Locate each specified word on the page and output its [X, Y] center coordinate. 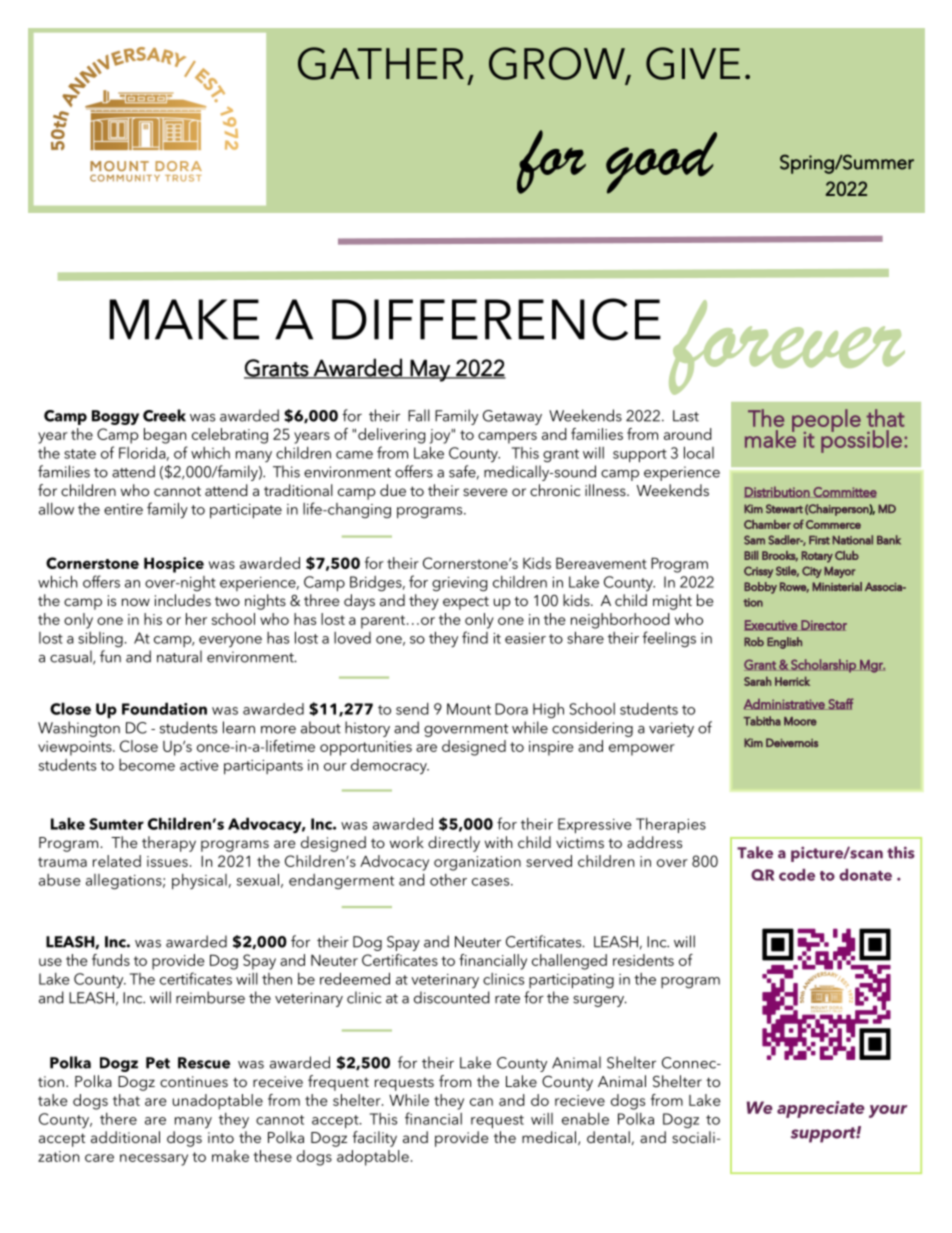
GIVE [693, 63]
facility [374, 1139]
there [118, 1119]
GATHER [381, 63]
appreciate [821, 1109]
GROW [558, 64]
